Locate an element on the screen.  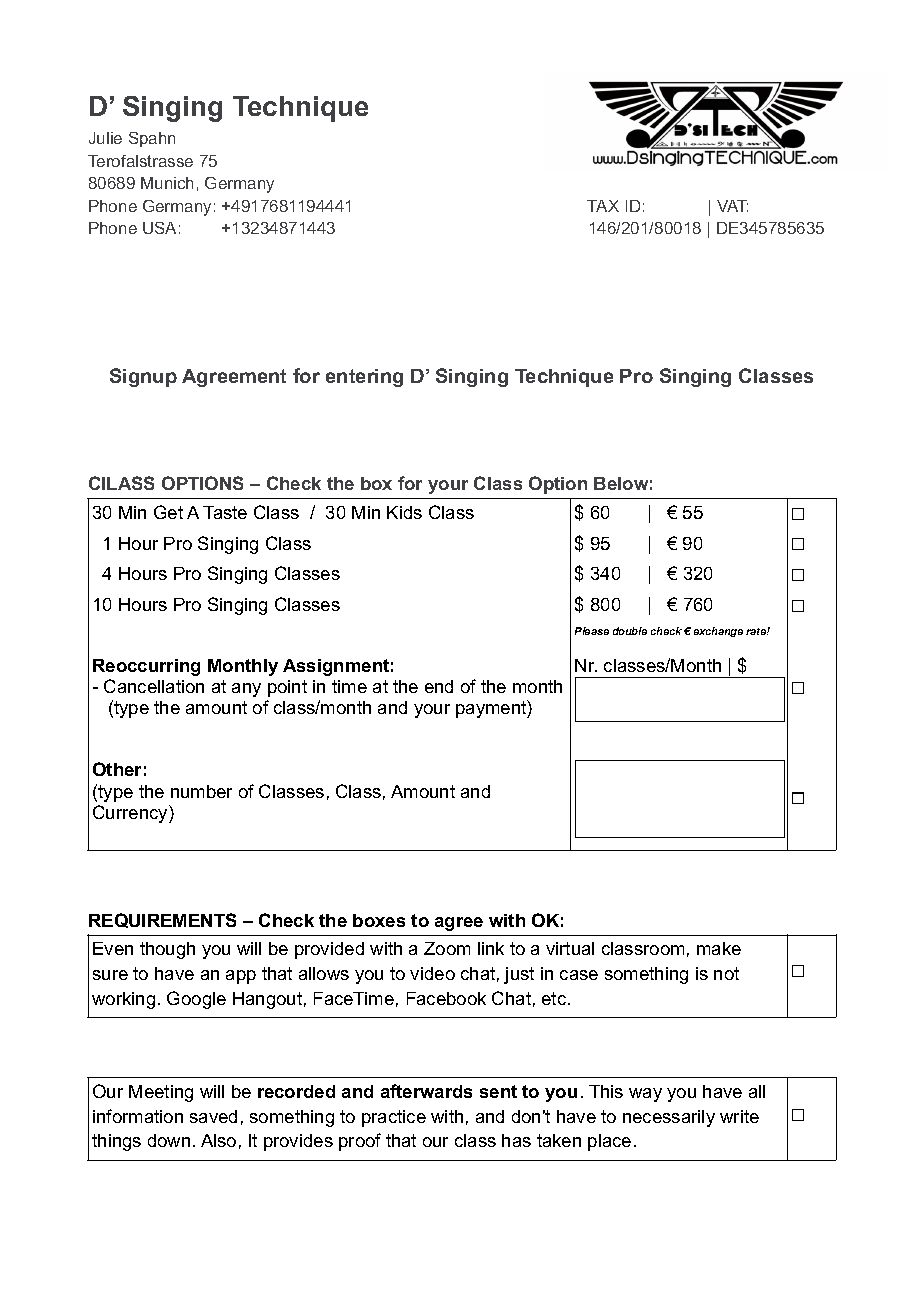
Munich is located at coordinates (167, 183).
